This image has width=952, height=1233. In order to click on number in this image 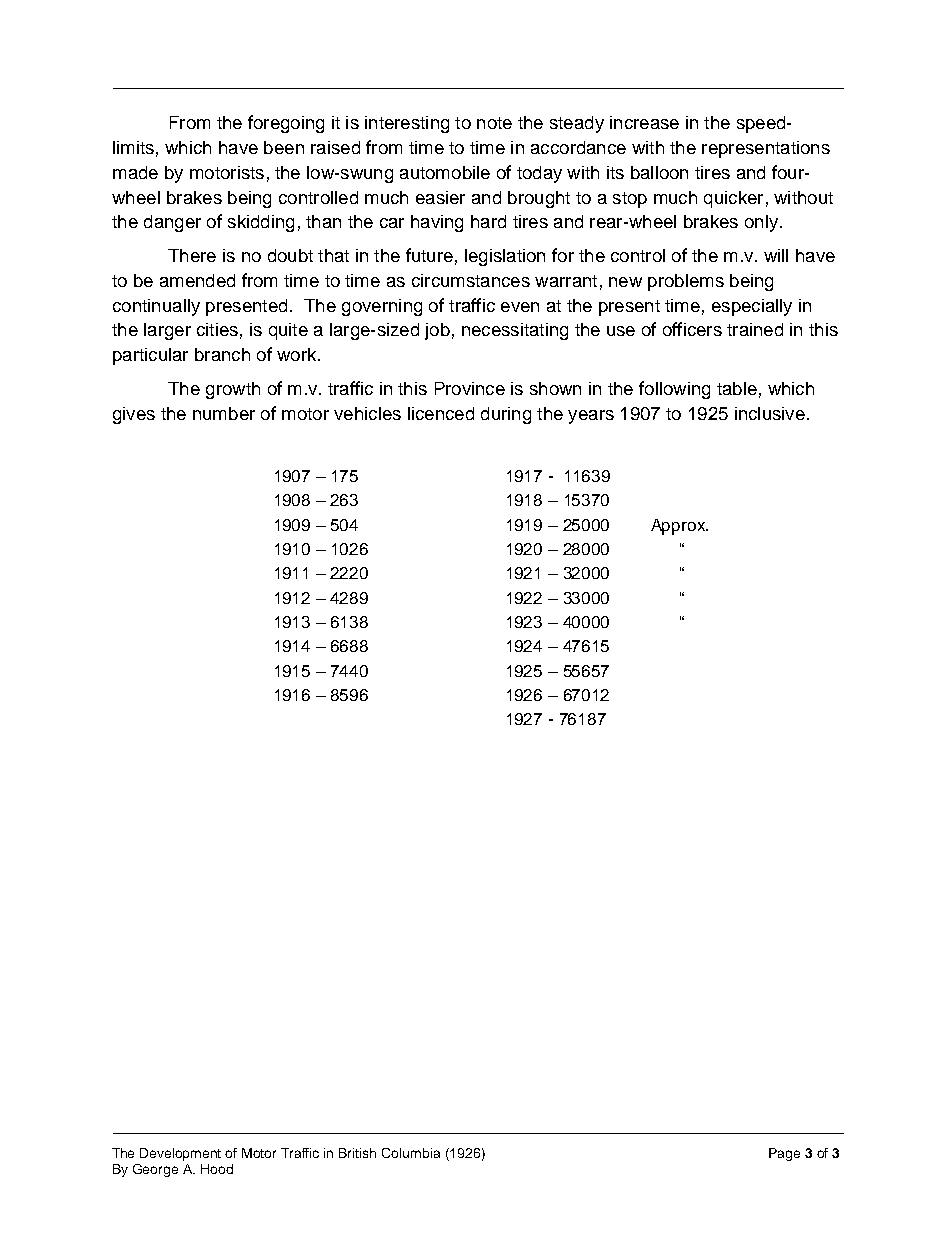, I will do `click(224, 413)`.
